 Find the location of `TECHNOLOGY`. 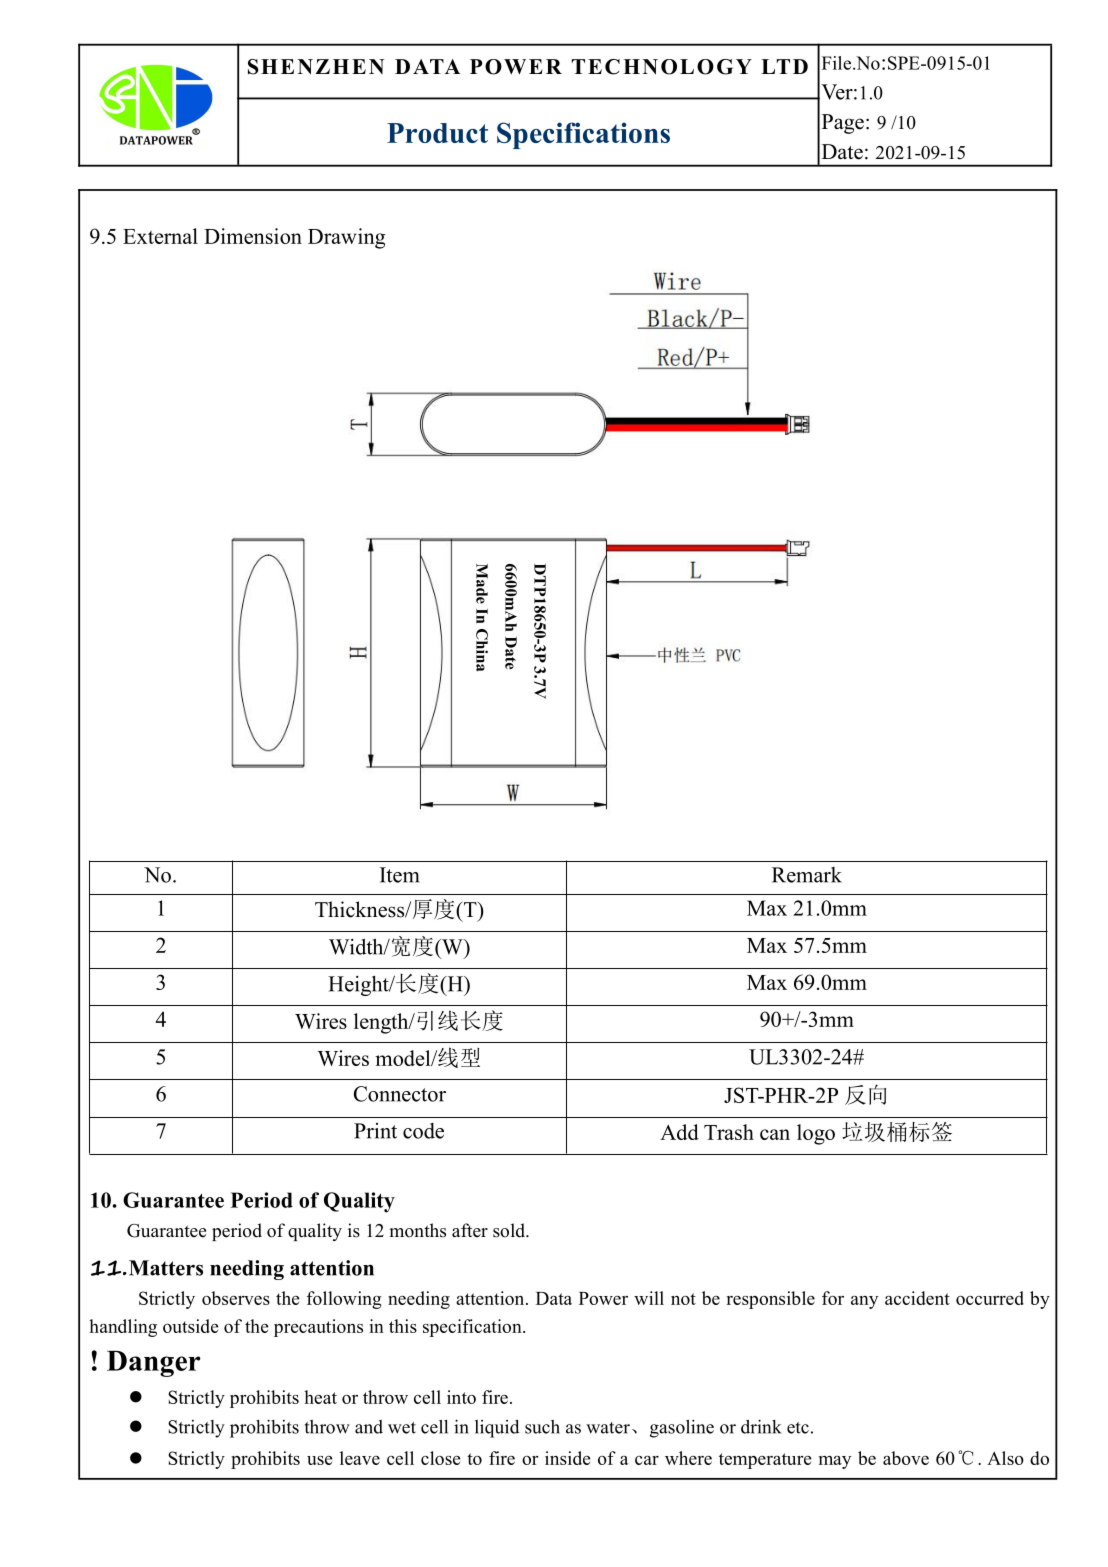

TECHNOLOGY is located at coordinates (662, 67).
